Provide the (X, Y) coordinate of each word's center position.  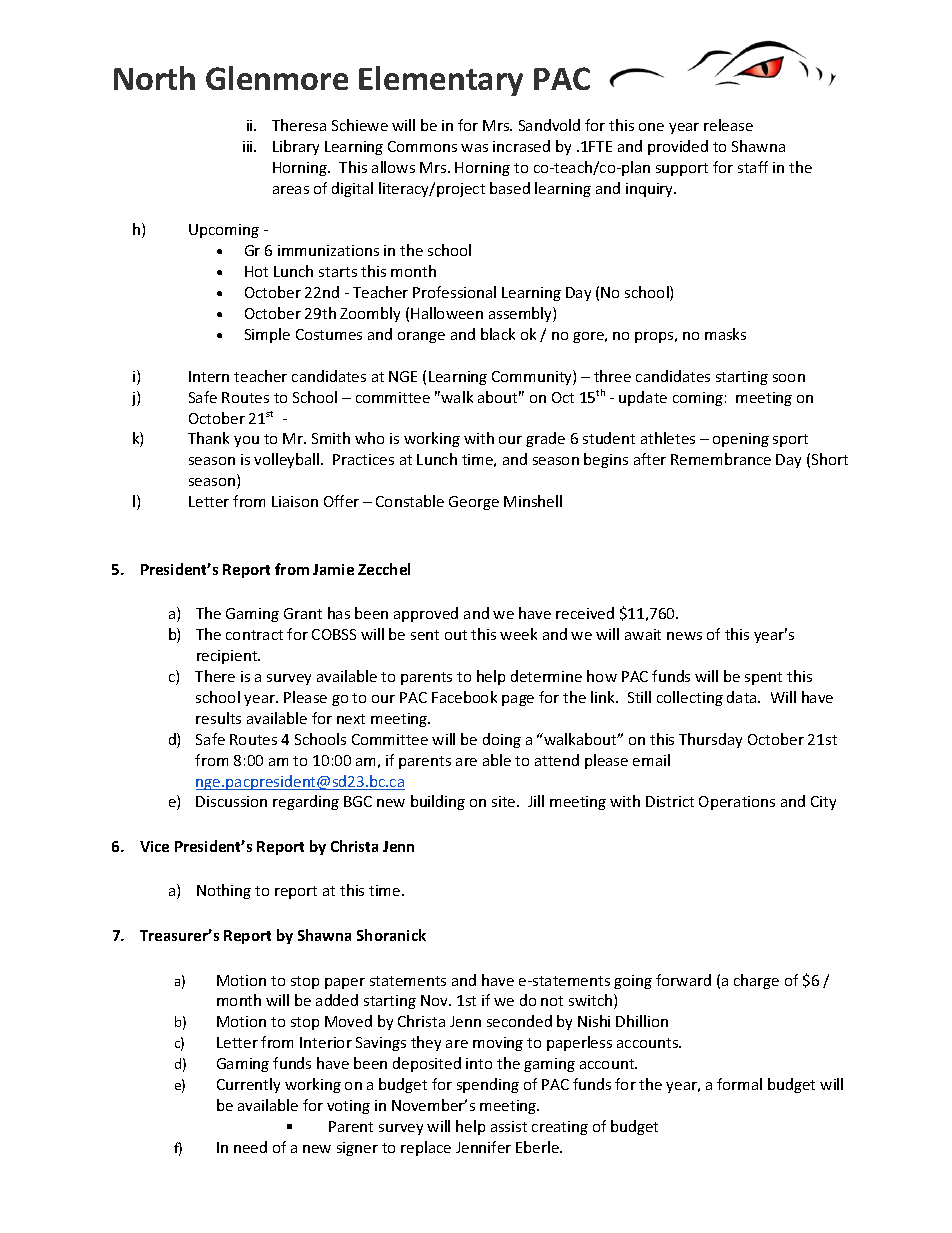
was (474, 148)
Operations (737, 803)
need (250, 1147)
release (728, 125)
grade (545, 439)
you (246, 441)
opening (741, 440)
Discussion (231, 801)
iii (249, 146)
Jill (536, 801)
